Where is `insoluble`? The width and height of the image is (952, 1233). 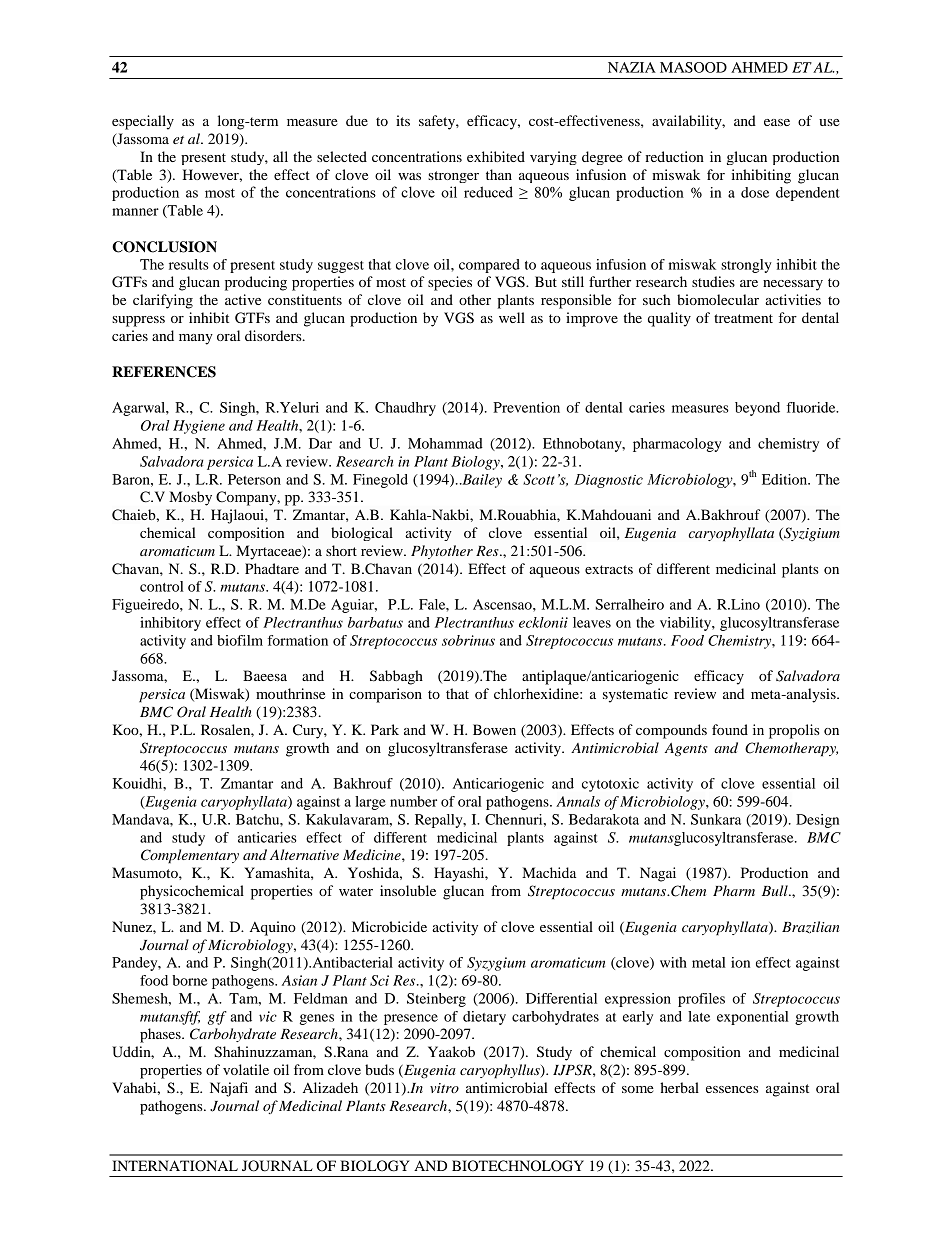
insoluble is located at coordinates (408, 890).
